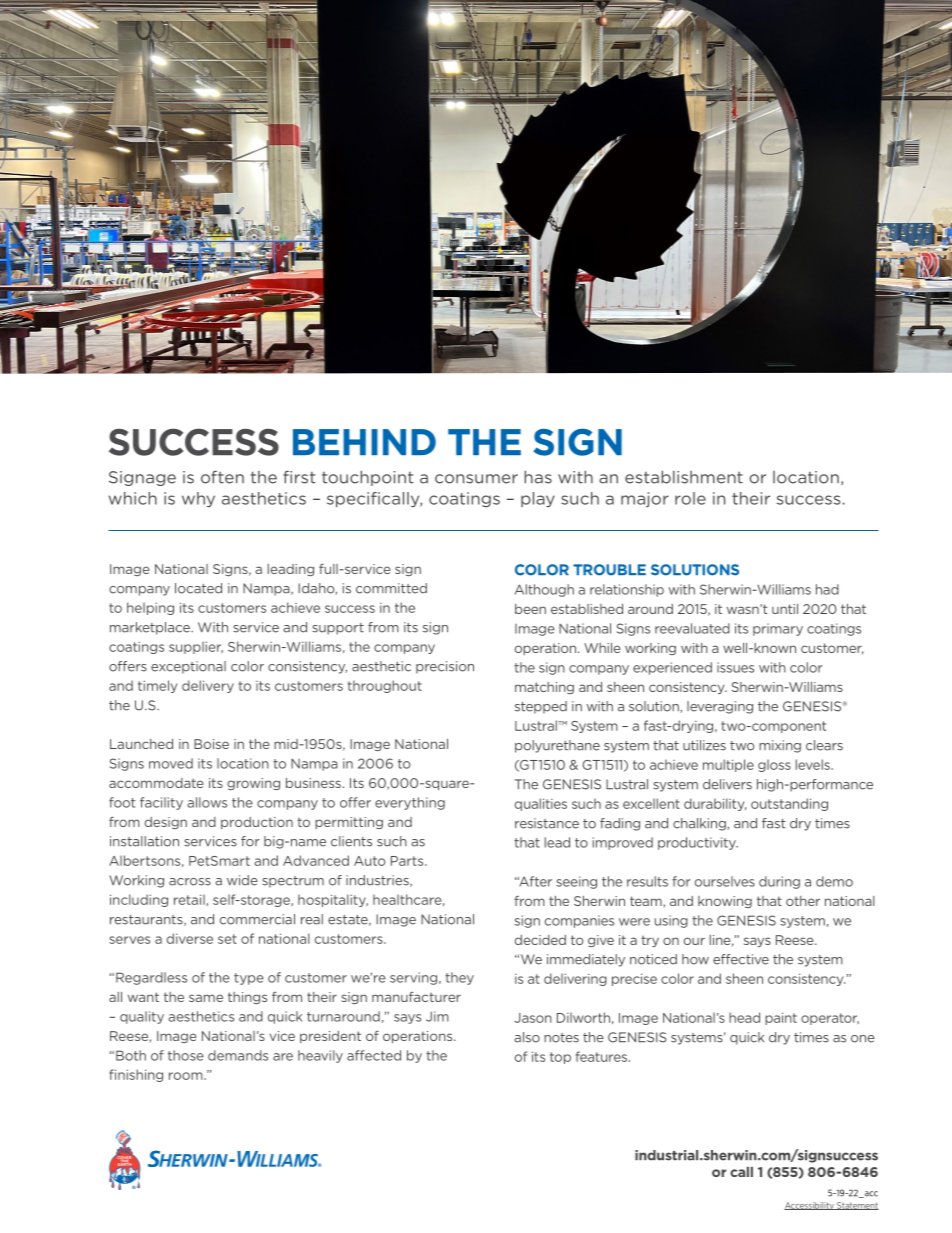 The width and height of the image is (952, 1233). I want to click on establishment, so click(684, 477).
